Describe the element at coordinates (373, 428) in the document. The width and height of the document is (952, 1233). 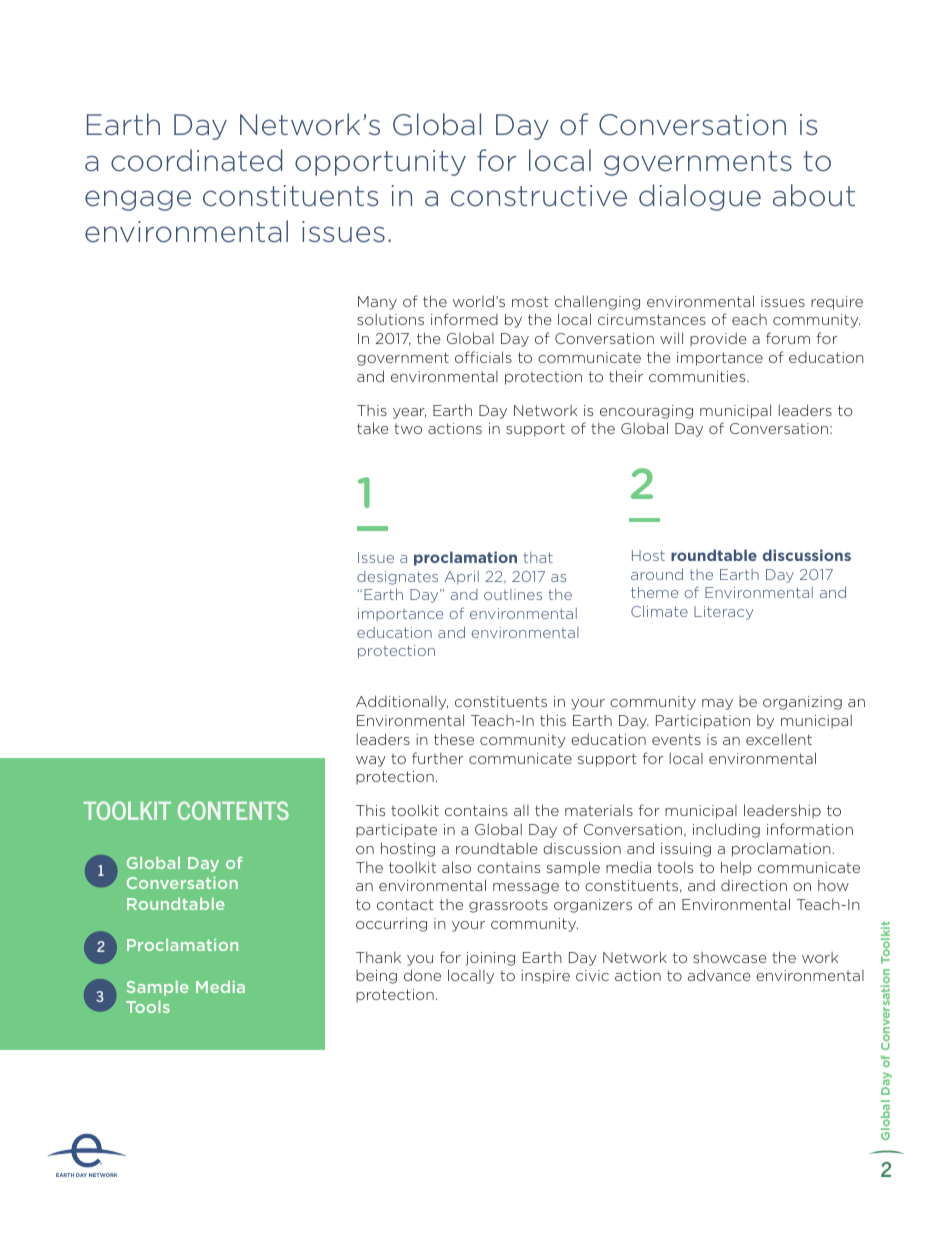
I see `take` at that location.
